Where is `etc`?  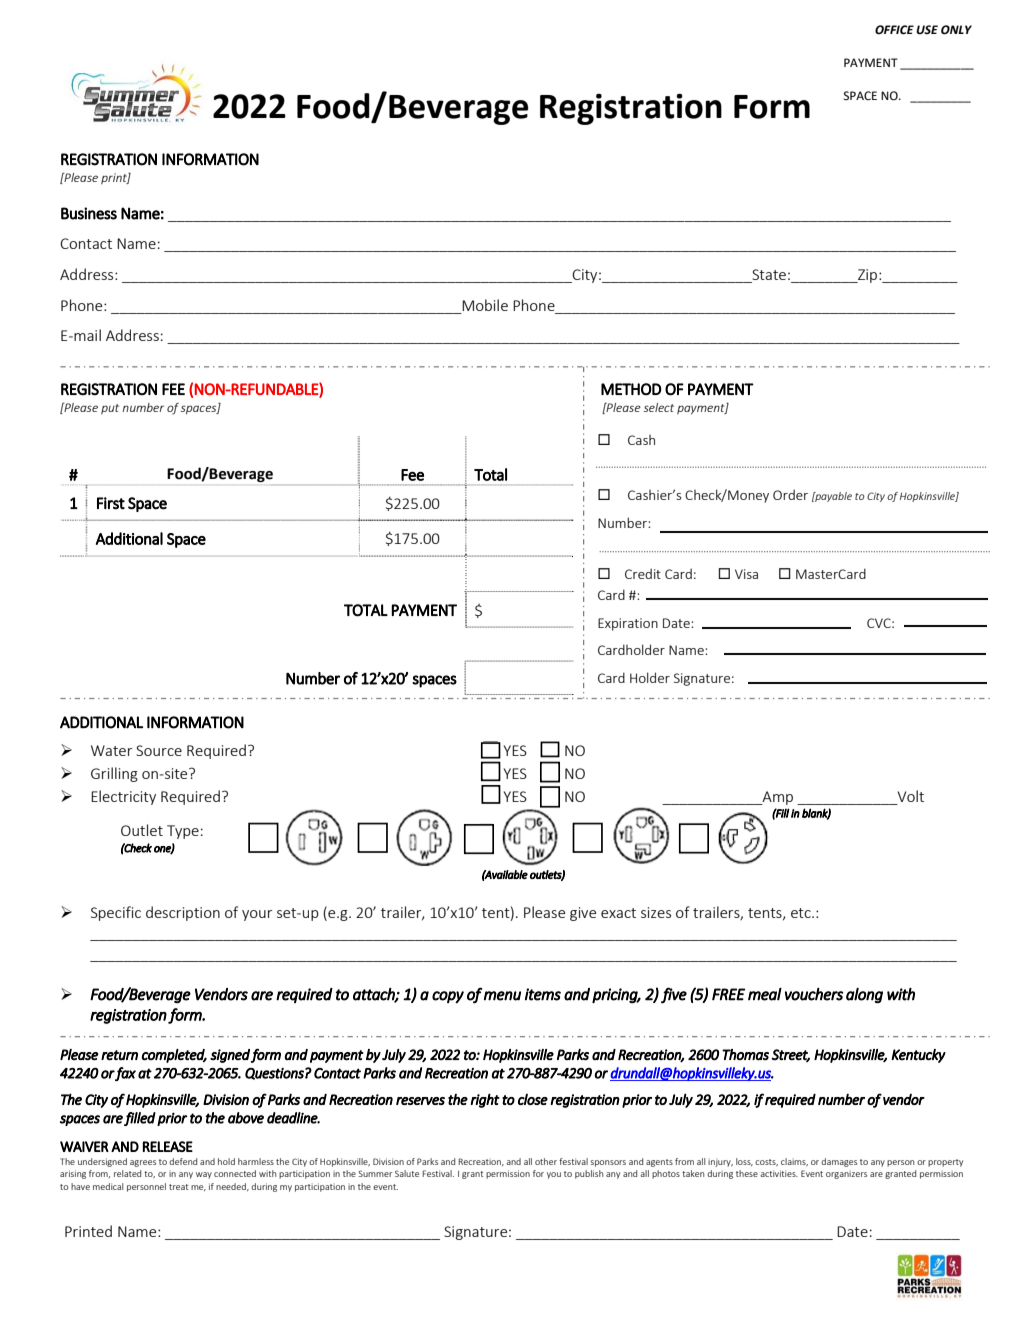 etc is located at coordinates (802, 913).
